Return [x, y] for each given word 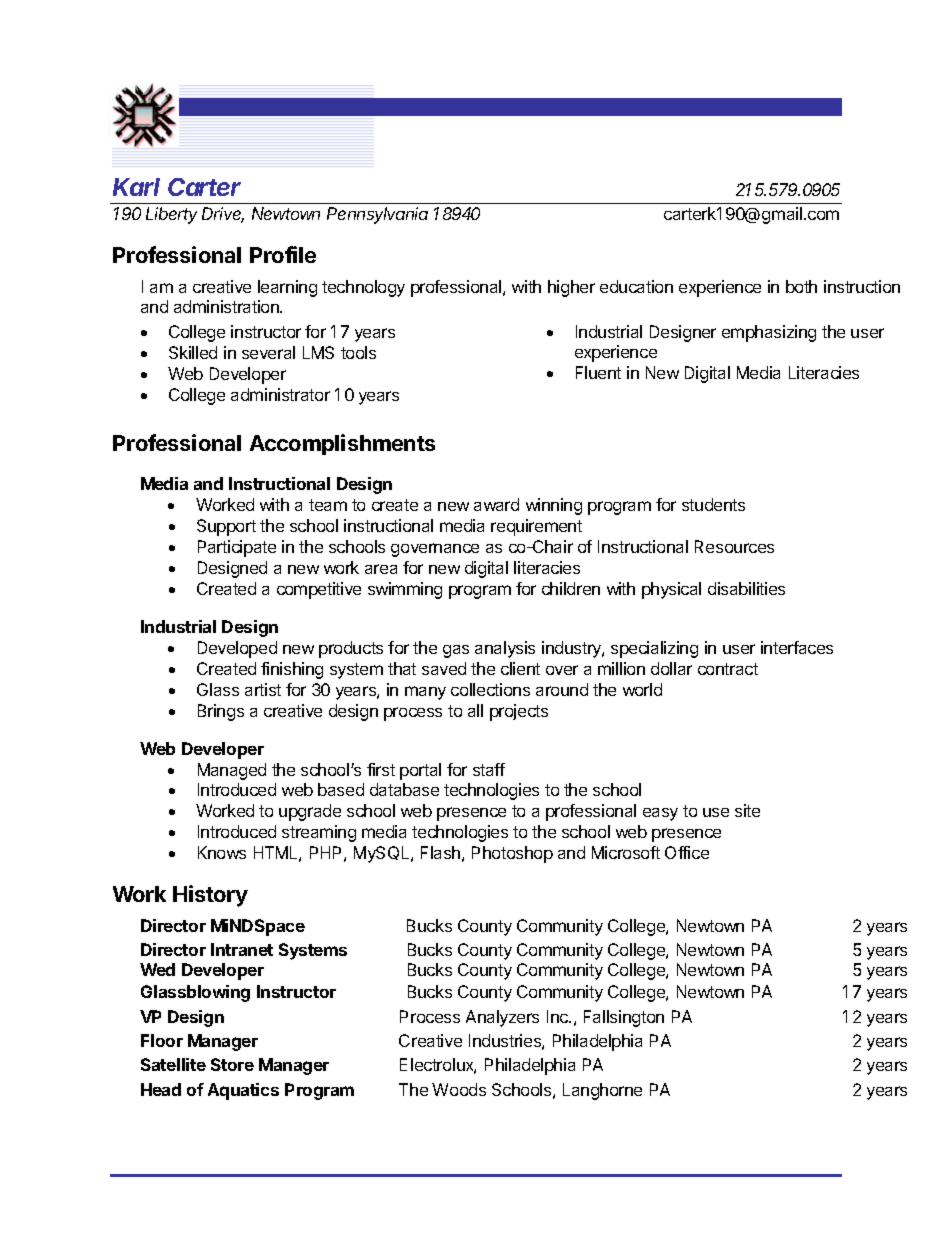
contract [728, 669]
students [713, 504]
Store [232, 1064]
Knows [222, 852]
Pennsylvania [377, 215]
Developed [237, 649]
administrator [280, 394]
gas [456, 651]
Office [687, 852]
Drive [223, 215]
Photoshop [512, 854]
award [496, 504]
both [801, 286]
